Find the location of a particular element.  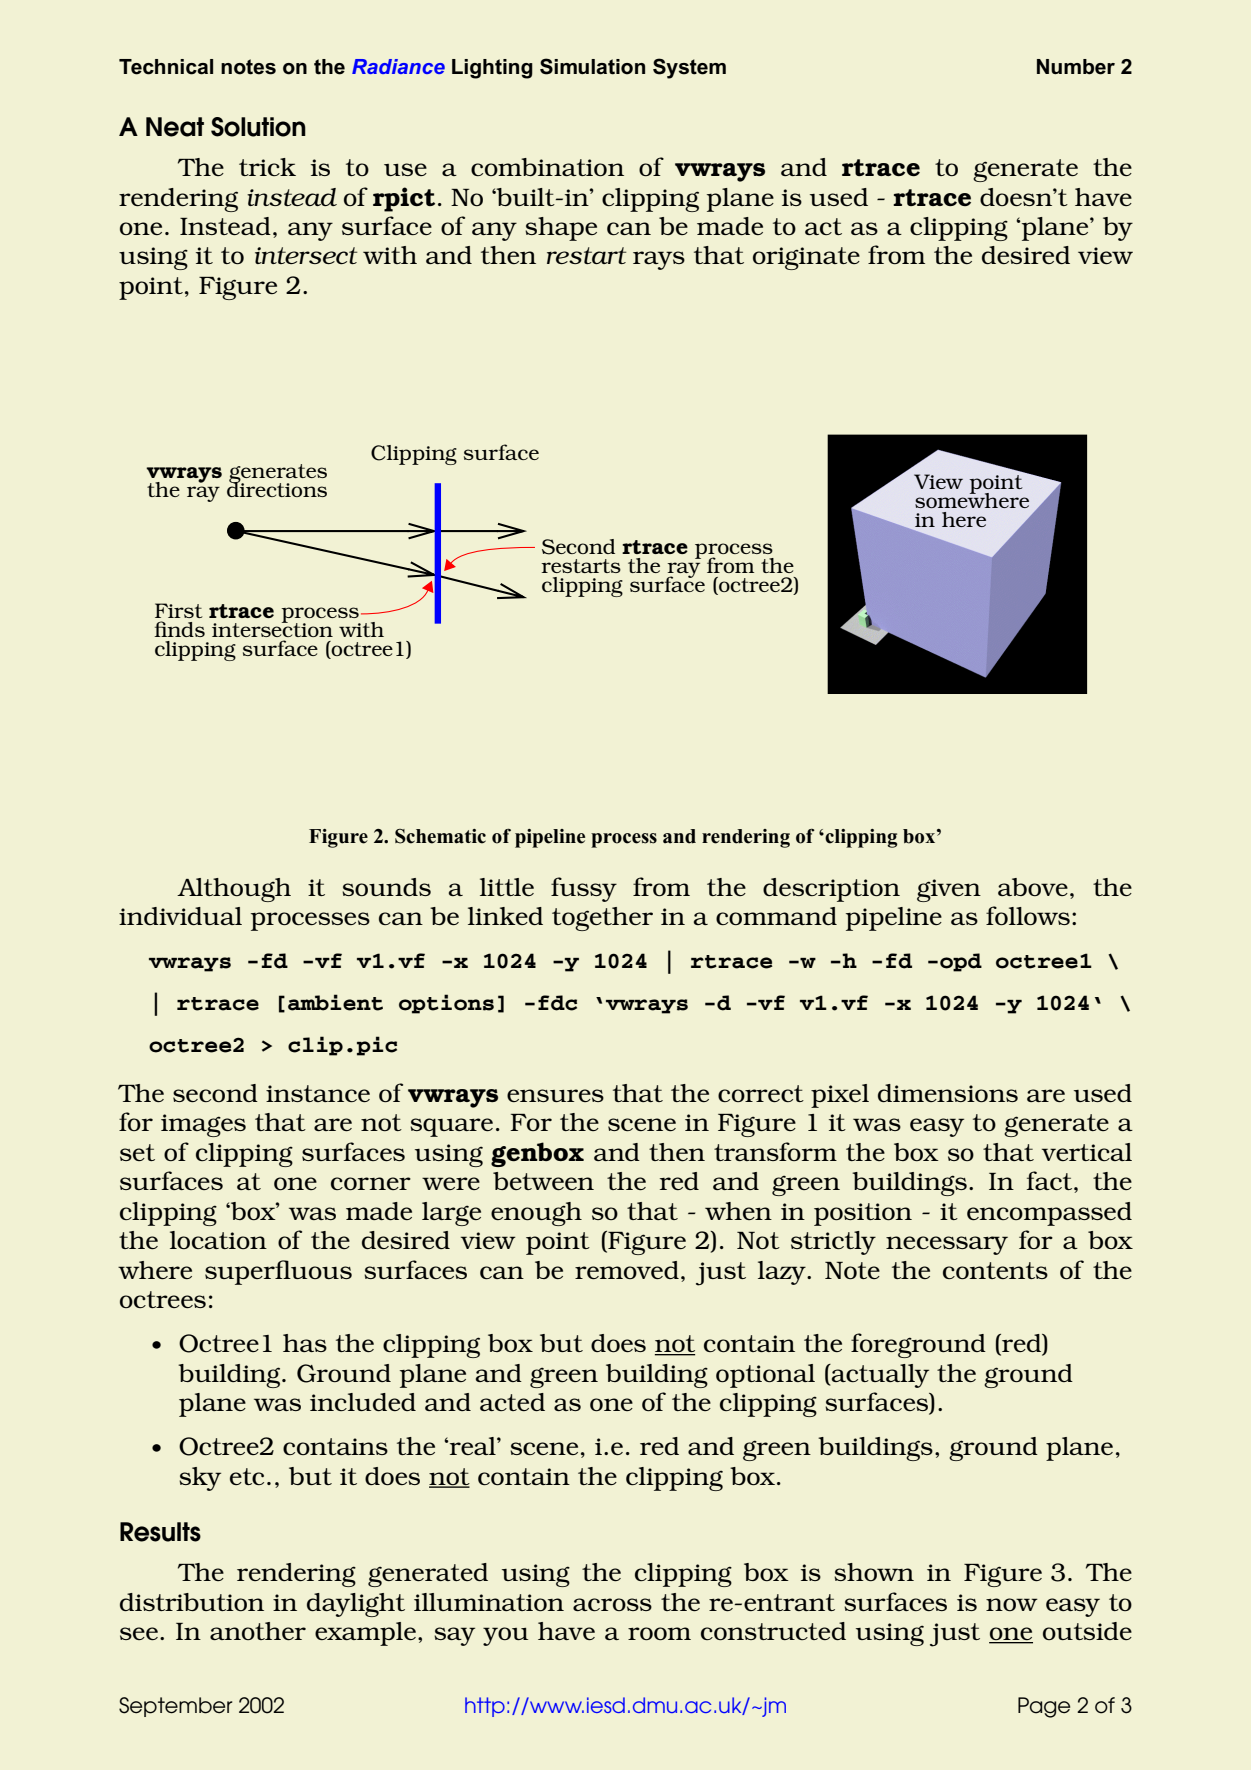

images is located at coordinates (203, 1125).
